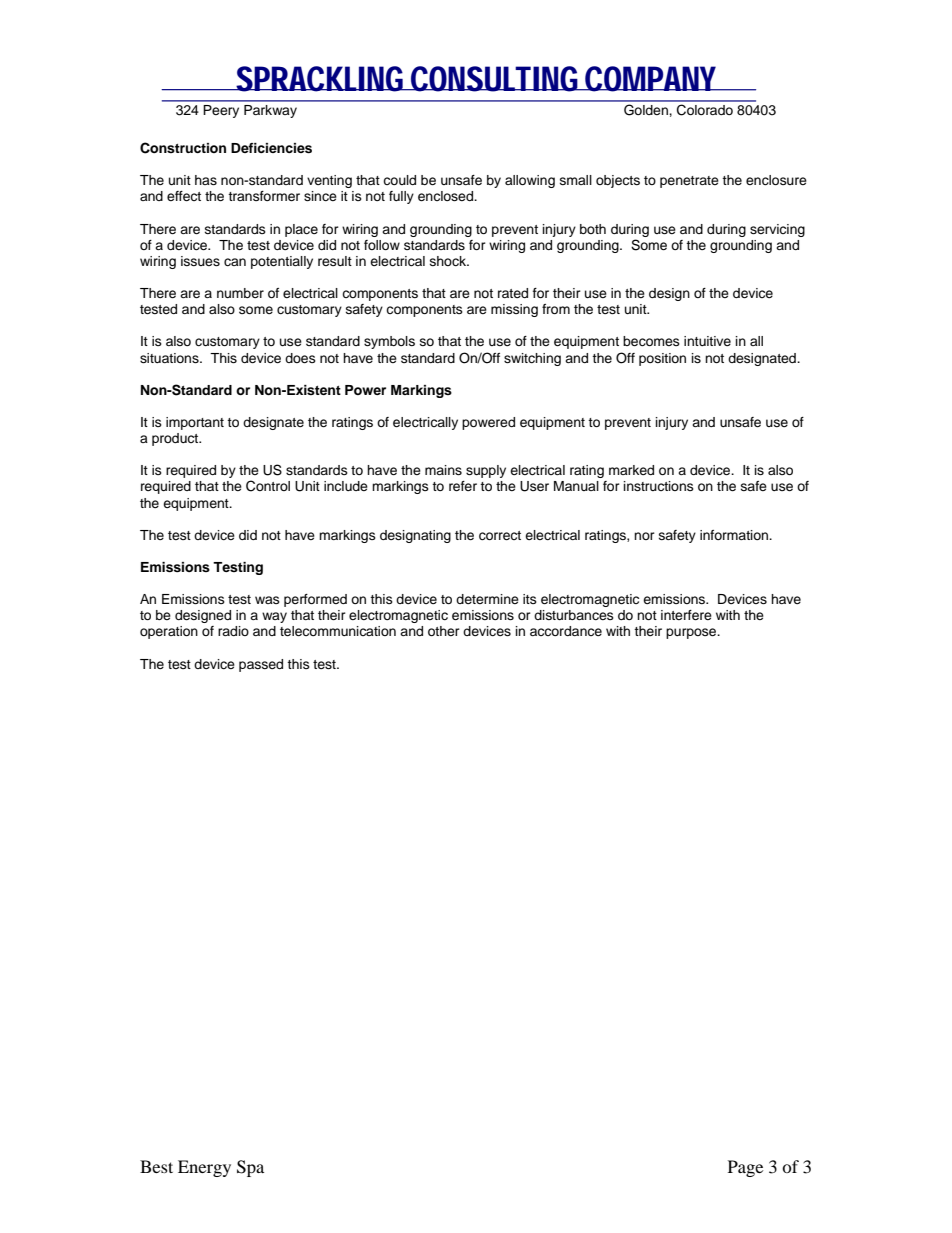  Describe the element at coordinates (233, 631) in the image. I see `radio` at that location.
